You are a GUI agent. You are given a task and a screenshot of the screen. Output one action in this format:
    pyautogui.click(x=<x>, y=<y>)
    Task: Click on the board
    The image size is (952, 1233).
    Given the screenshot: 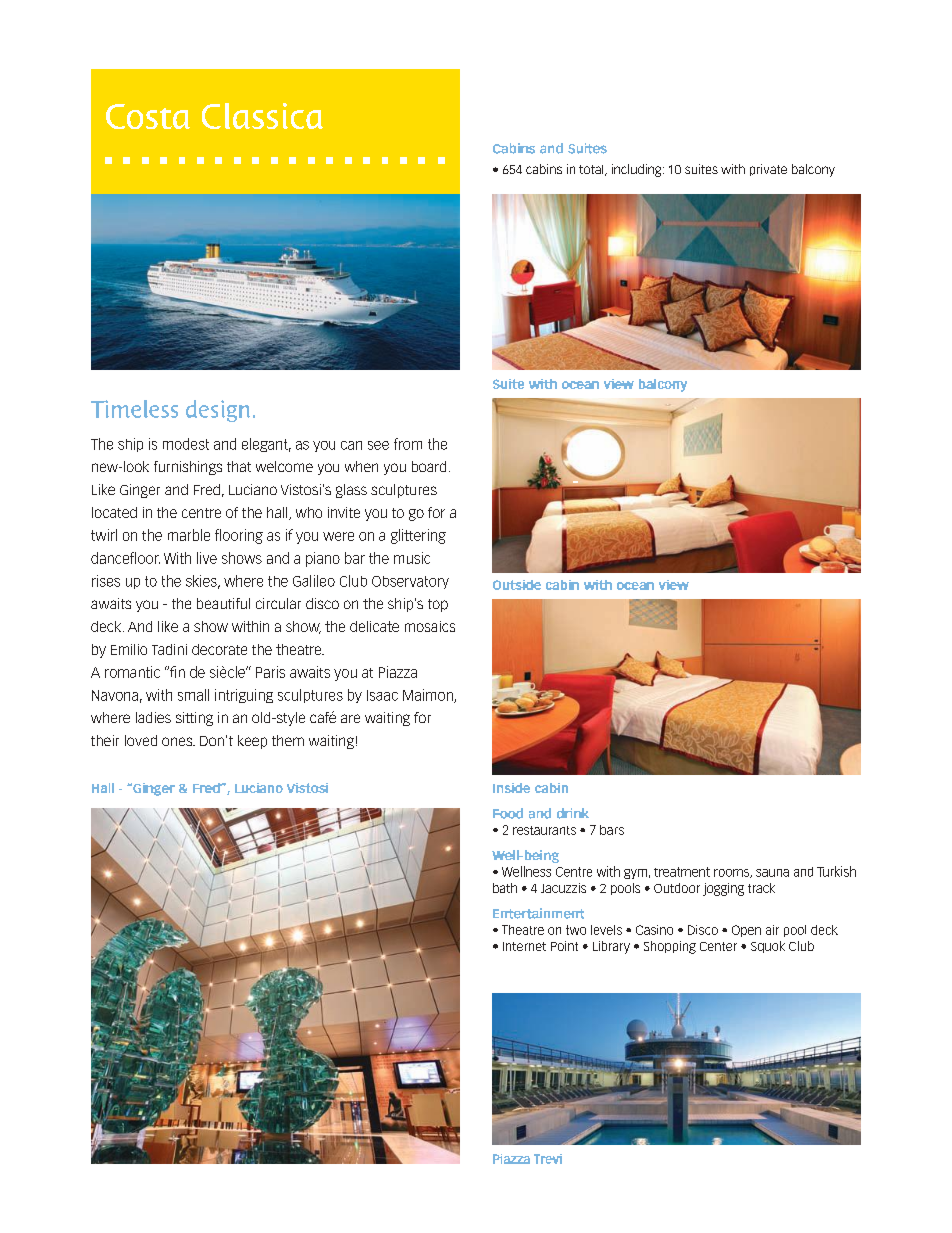 What is the action you would take?
    pyautogui.click(x=429, y=466)
